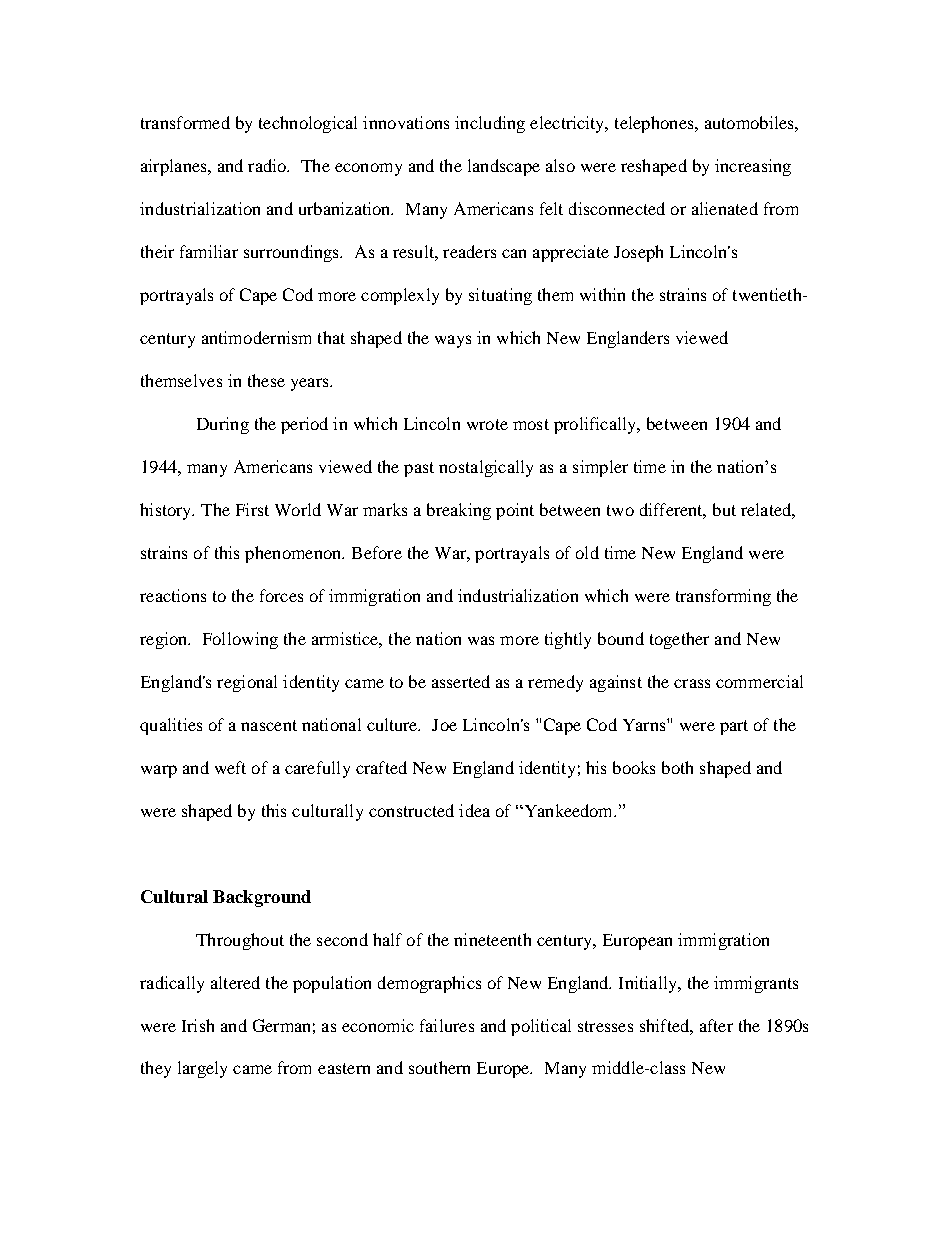 The image size is (952, 1233). Describe the element at coordinates (447, 1025) in the page. I see `failures` at that location.
